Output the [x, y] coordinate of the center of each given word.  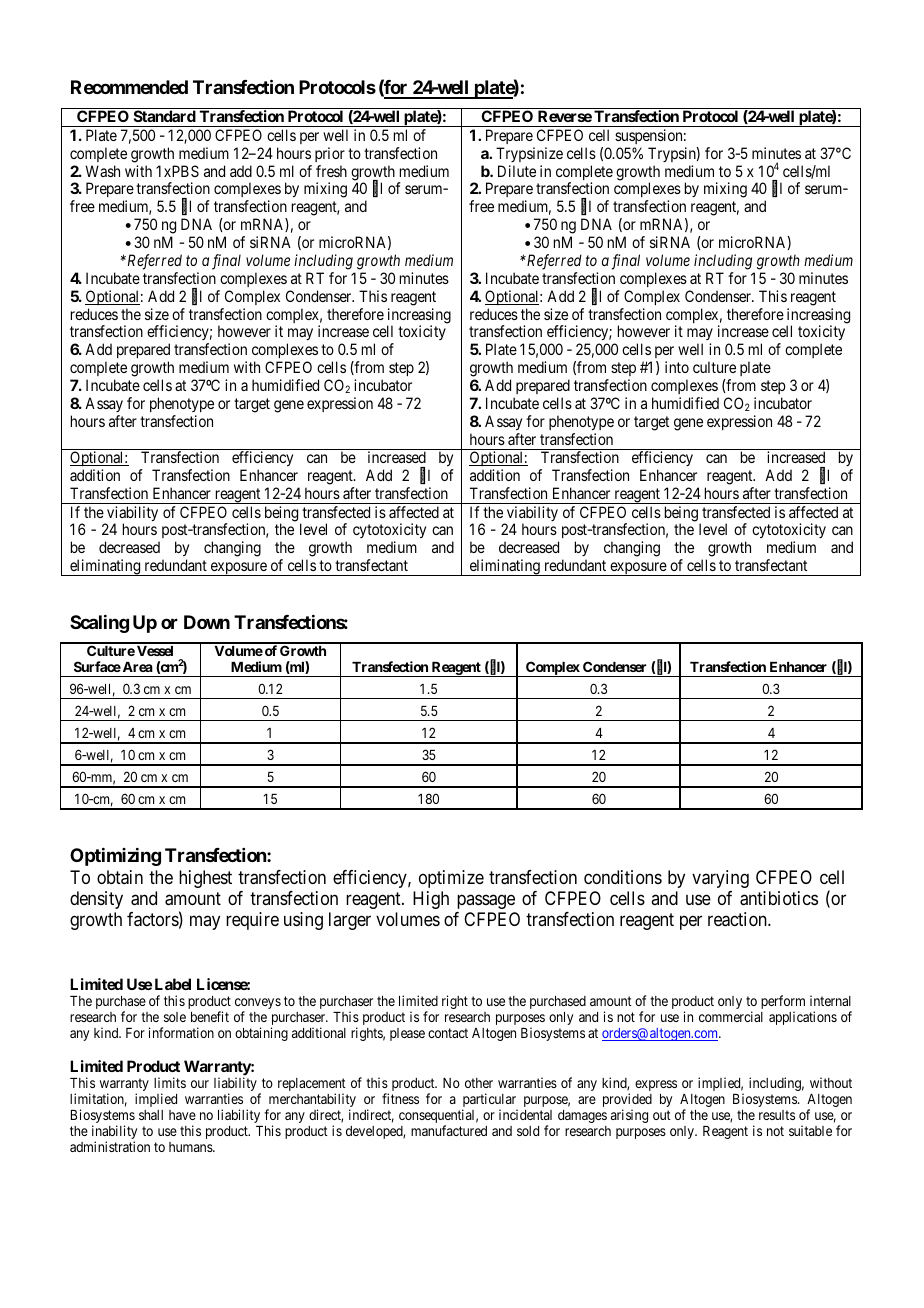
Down [207, 622]
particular [490, 1101]
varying [720, 879]
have [182, 1115]
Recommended [129, 87]
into [677, 367]
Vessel [155, 651]
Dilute [517, 171]
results [777, 1115]
